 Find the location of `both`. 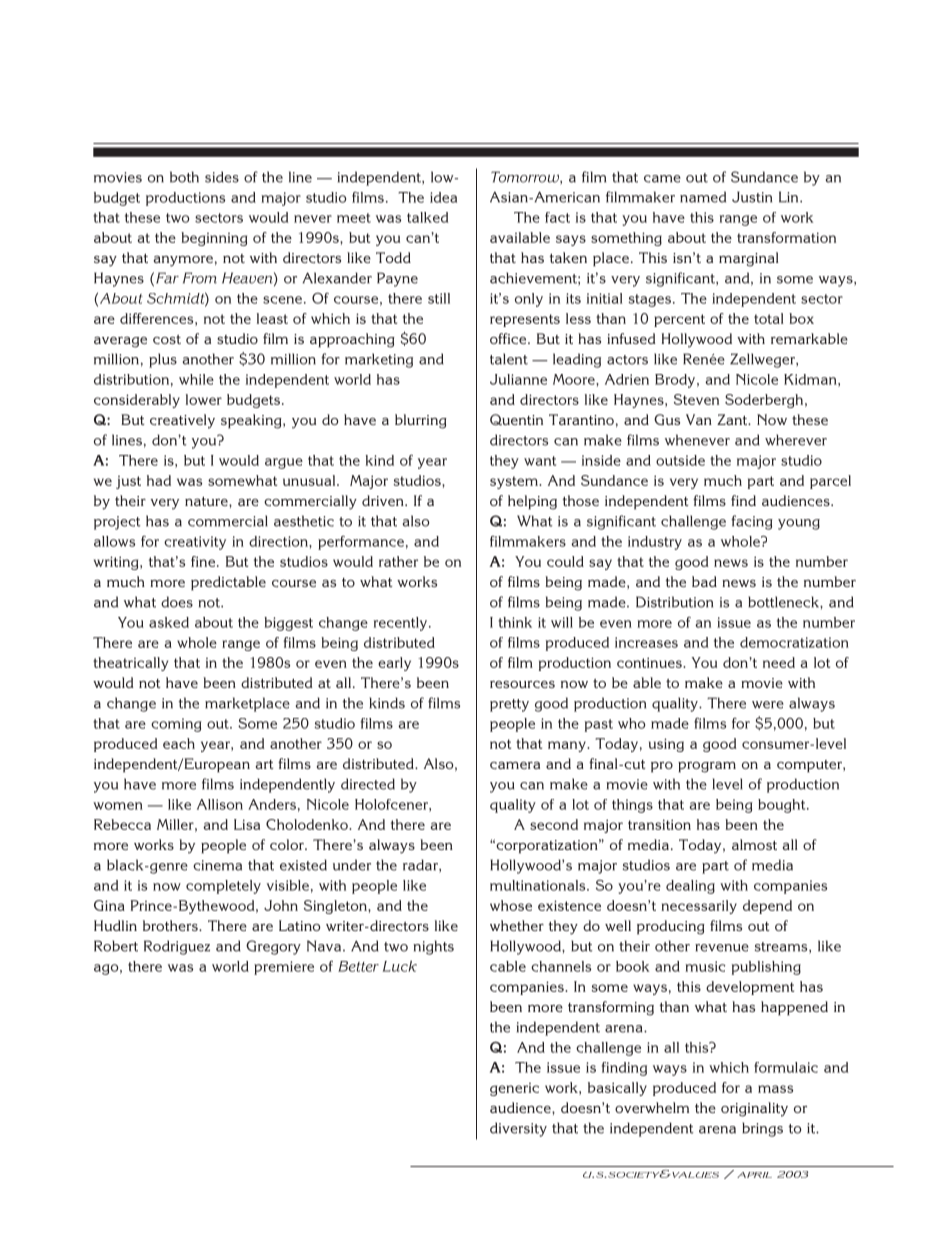

both is located at coordinates (184, 177).
